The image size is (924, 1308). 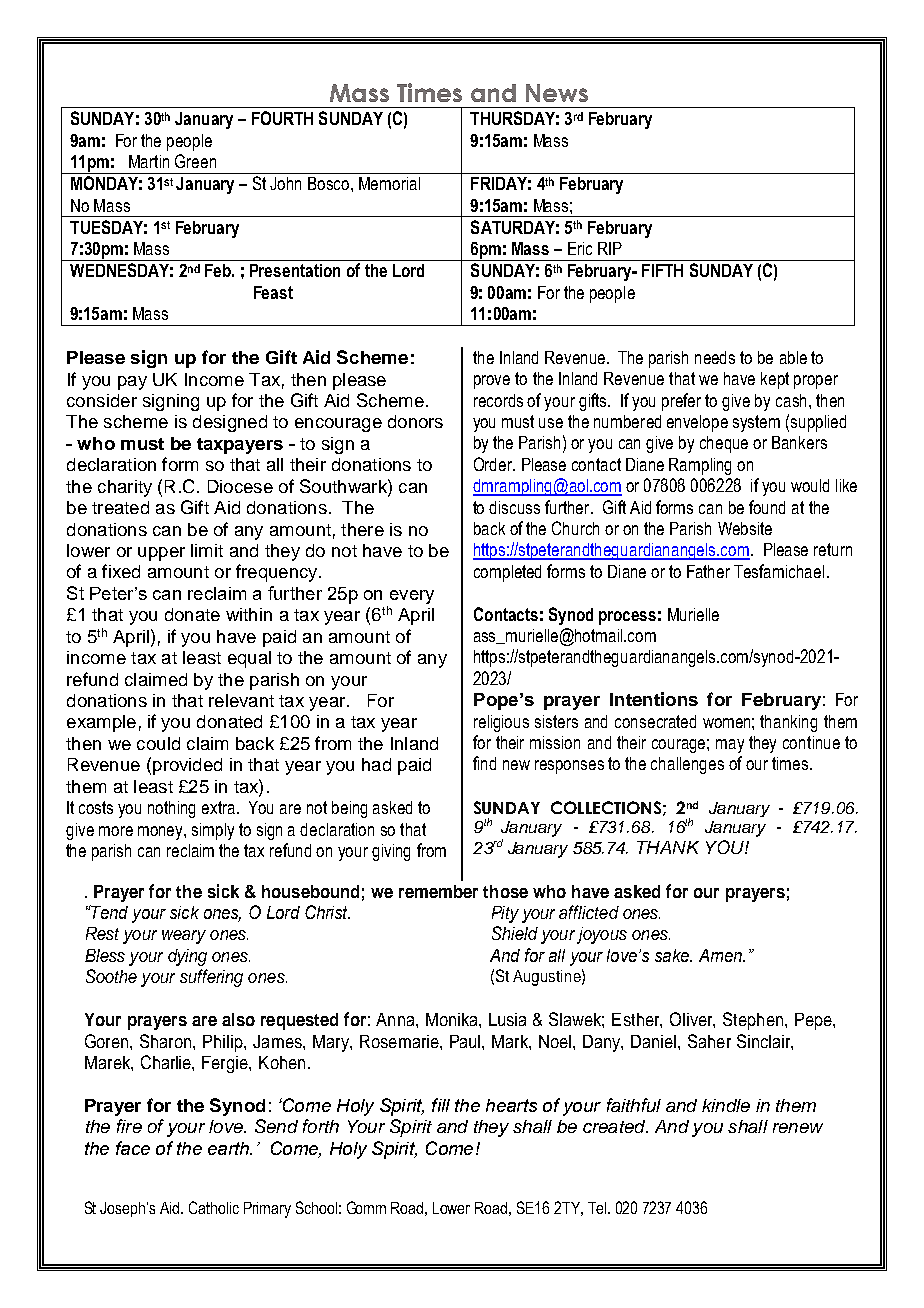 I want to click on fill, so click(x=441, y=1105).
